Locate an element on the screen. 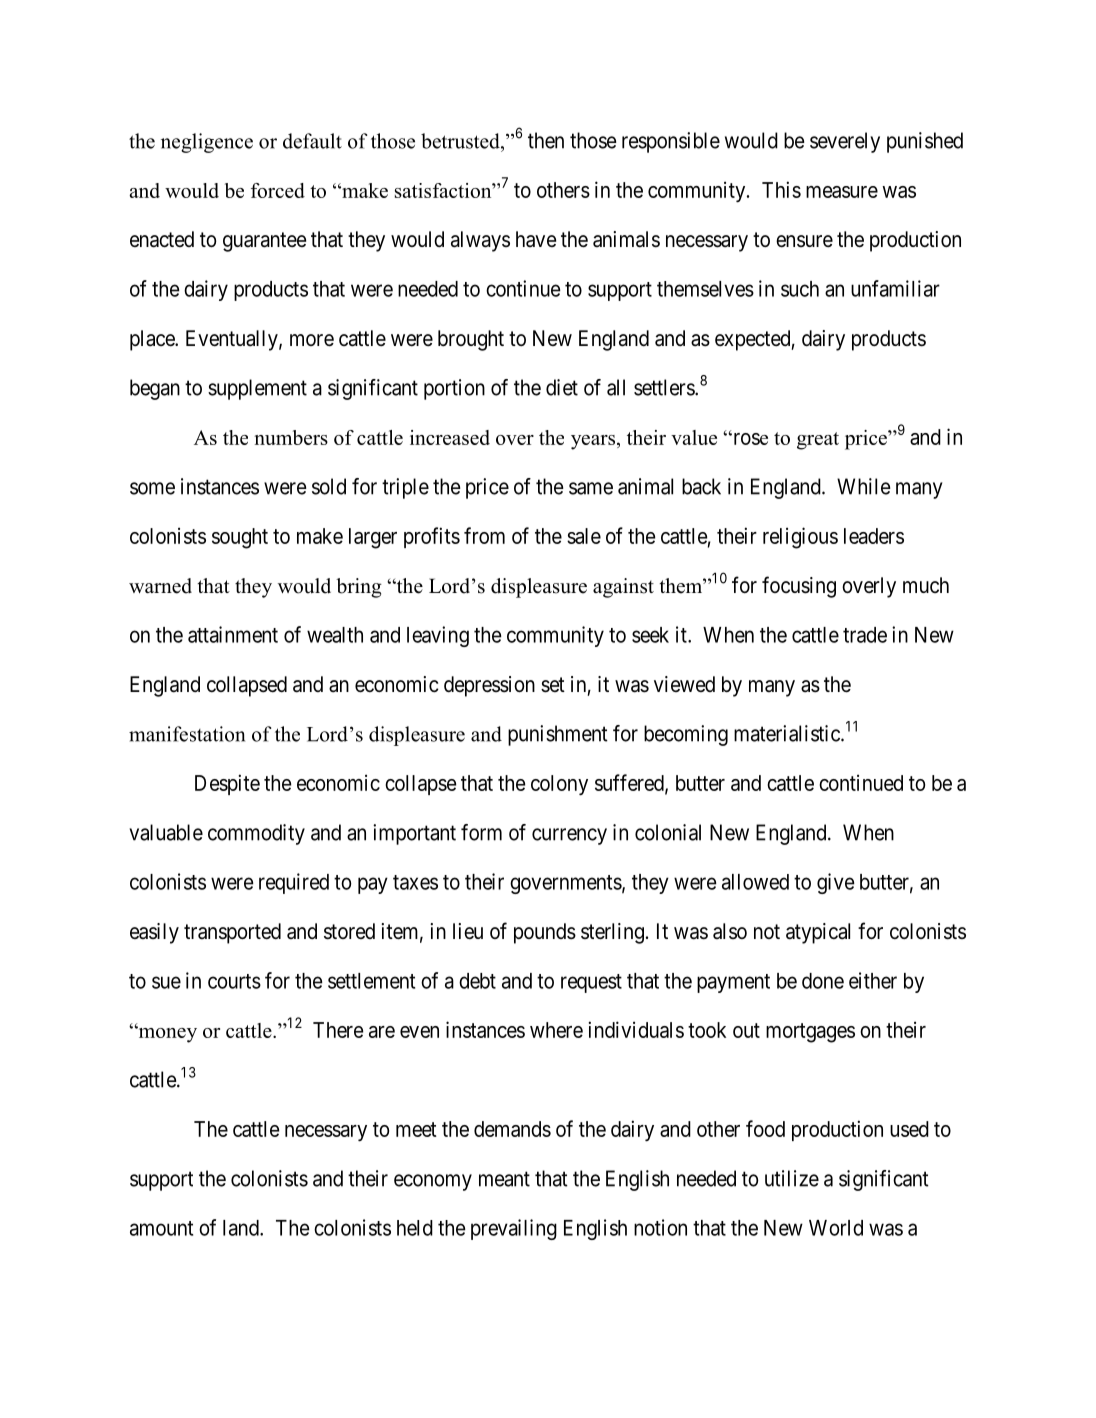 This screenshot has height=1418, width=1096. pounds is located at coordinates (545, 933).
